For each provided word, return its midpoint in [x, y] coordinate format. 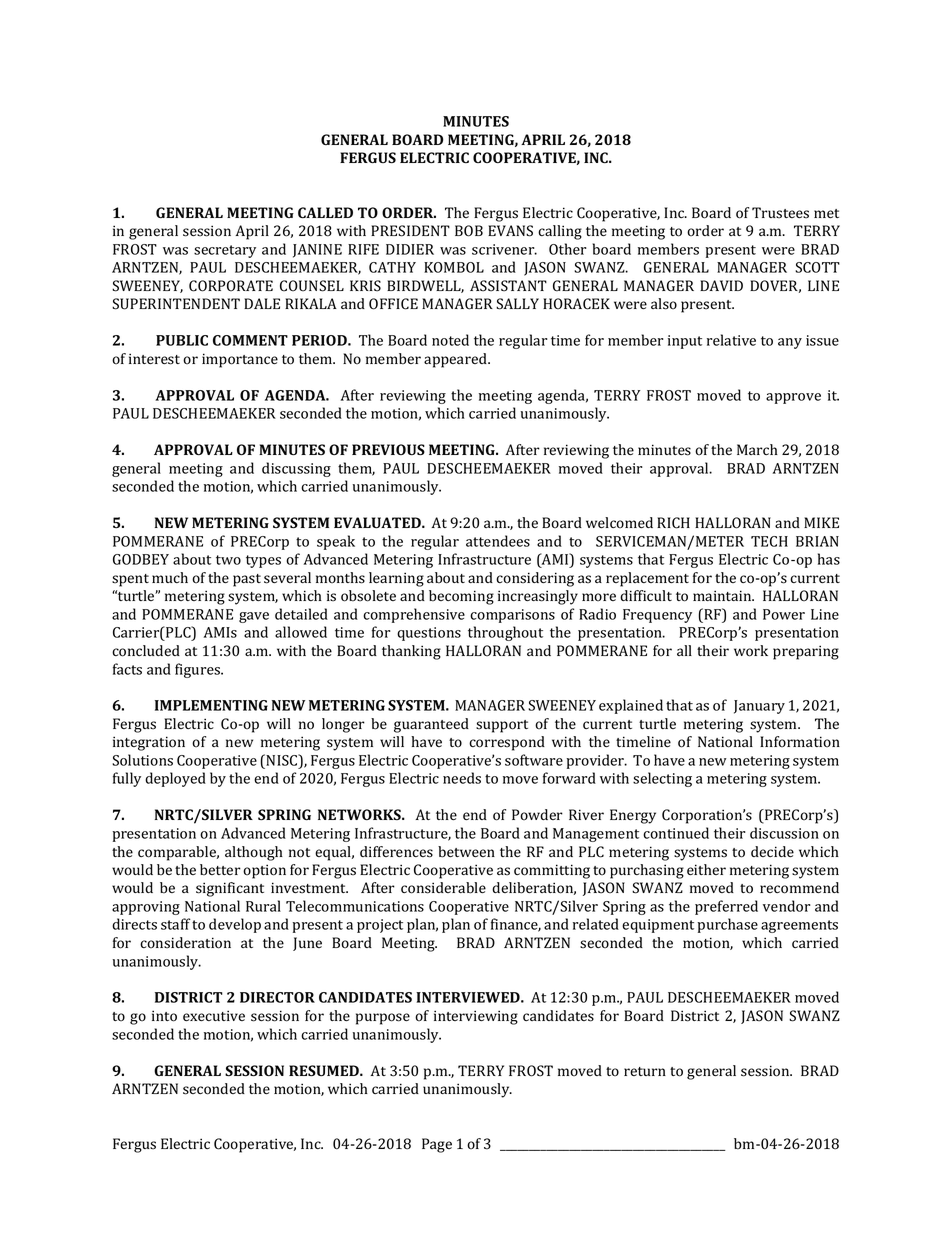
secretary [225, 251]
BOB [469, 231]
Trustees [780, 213]
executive [214, 1015]
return [645, 1071]
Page [437, 1145]
